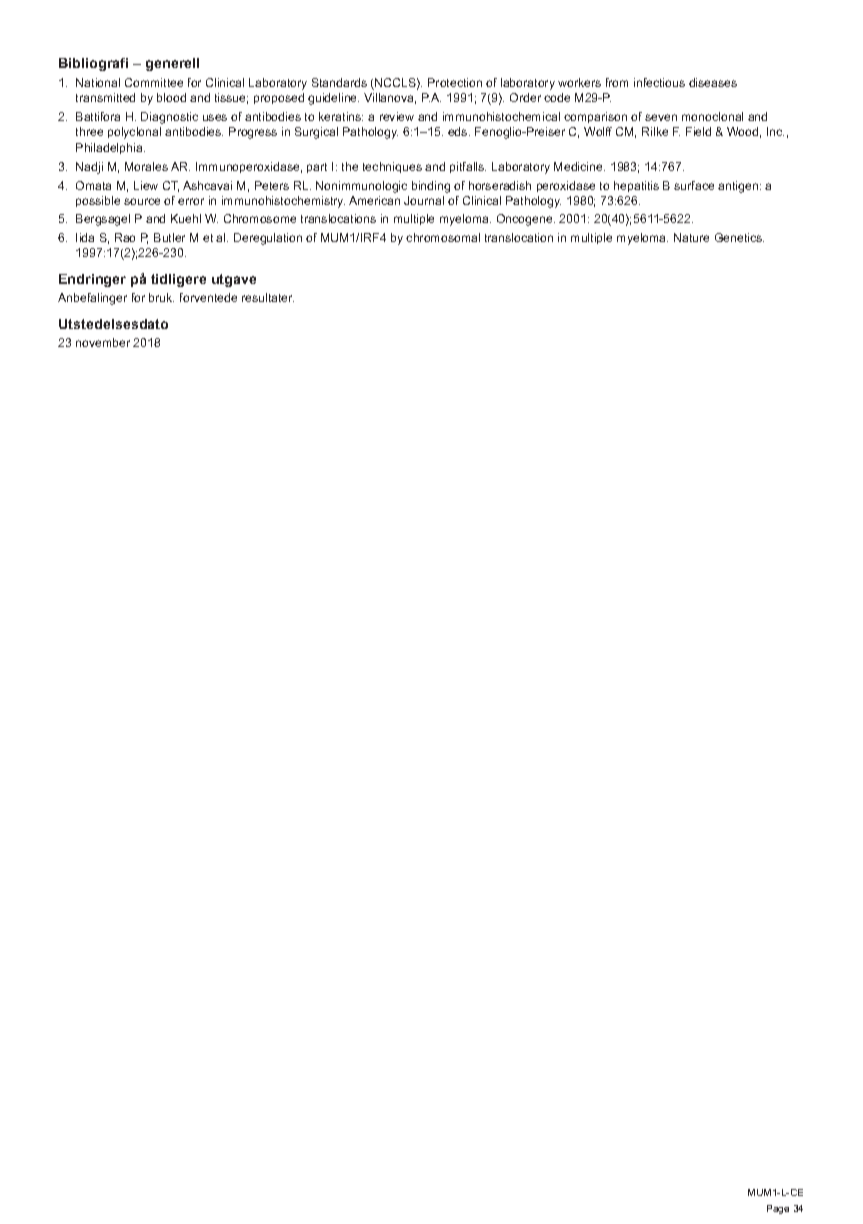 This screenshot has width=863, height=1224. I want to click on Diagnostic, so click(169, 118).
